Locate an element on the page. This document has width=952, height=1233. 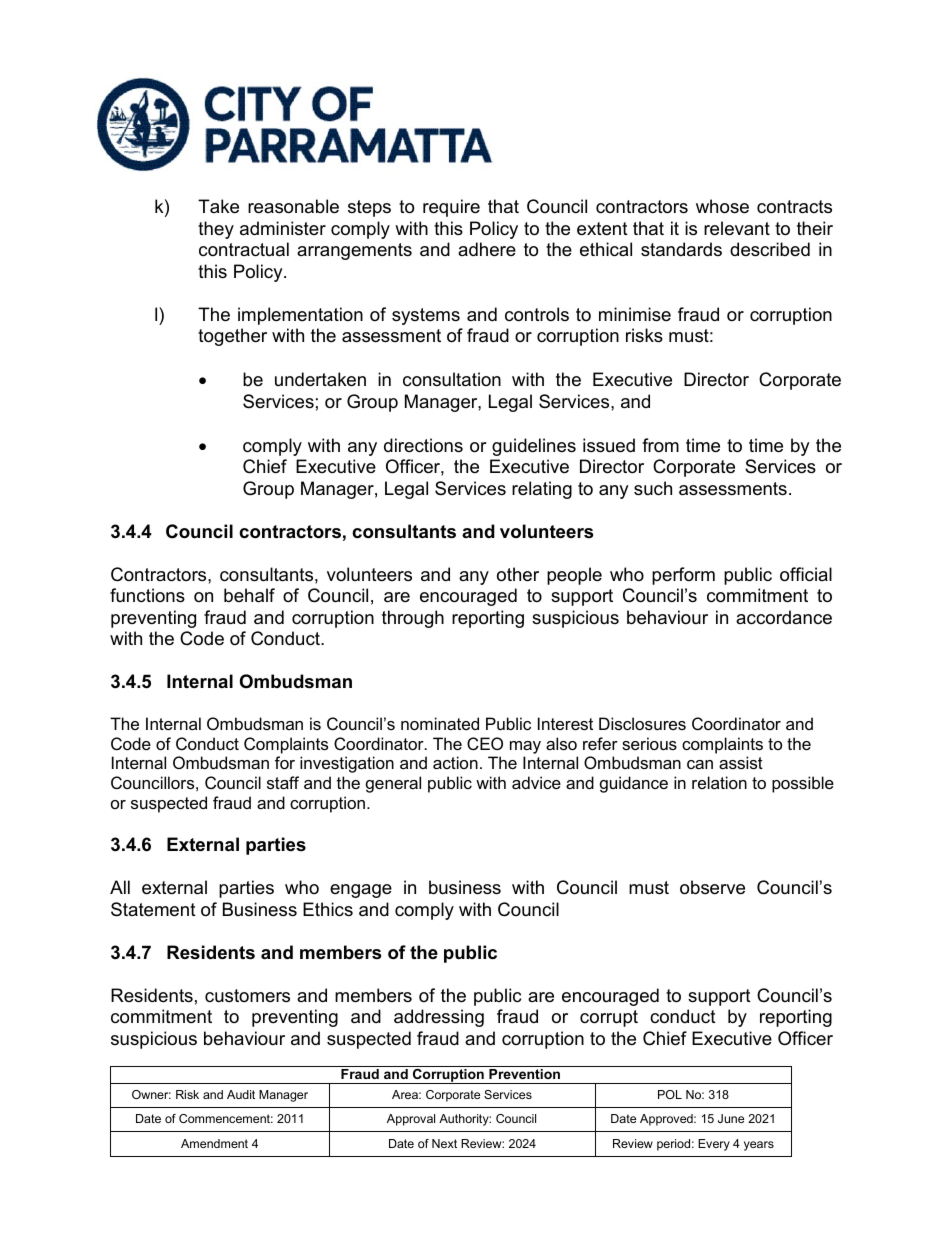
Next is located at coordinates (444, 1143).
